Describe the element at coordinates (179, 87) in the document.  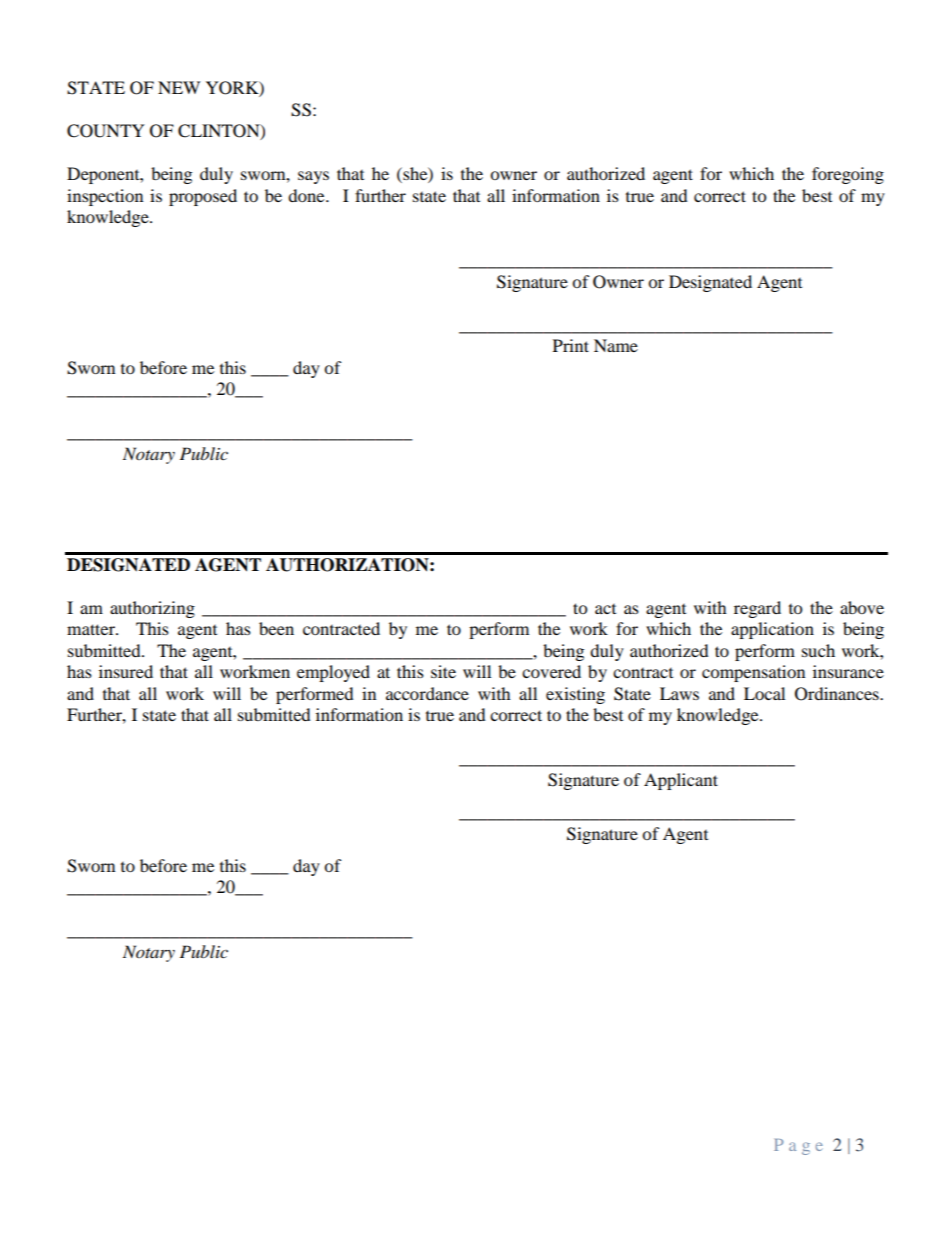
I see `NEW` at that location.
